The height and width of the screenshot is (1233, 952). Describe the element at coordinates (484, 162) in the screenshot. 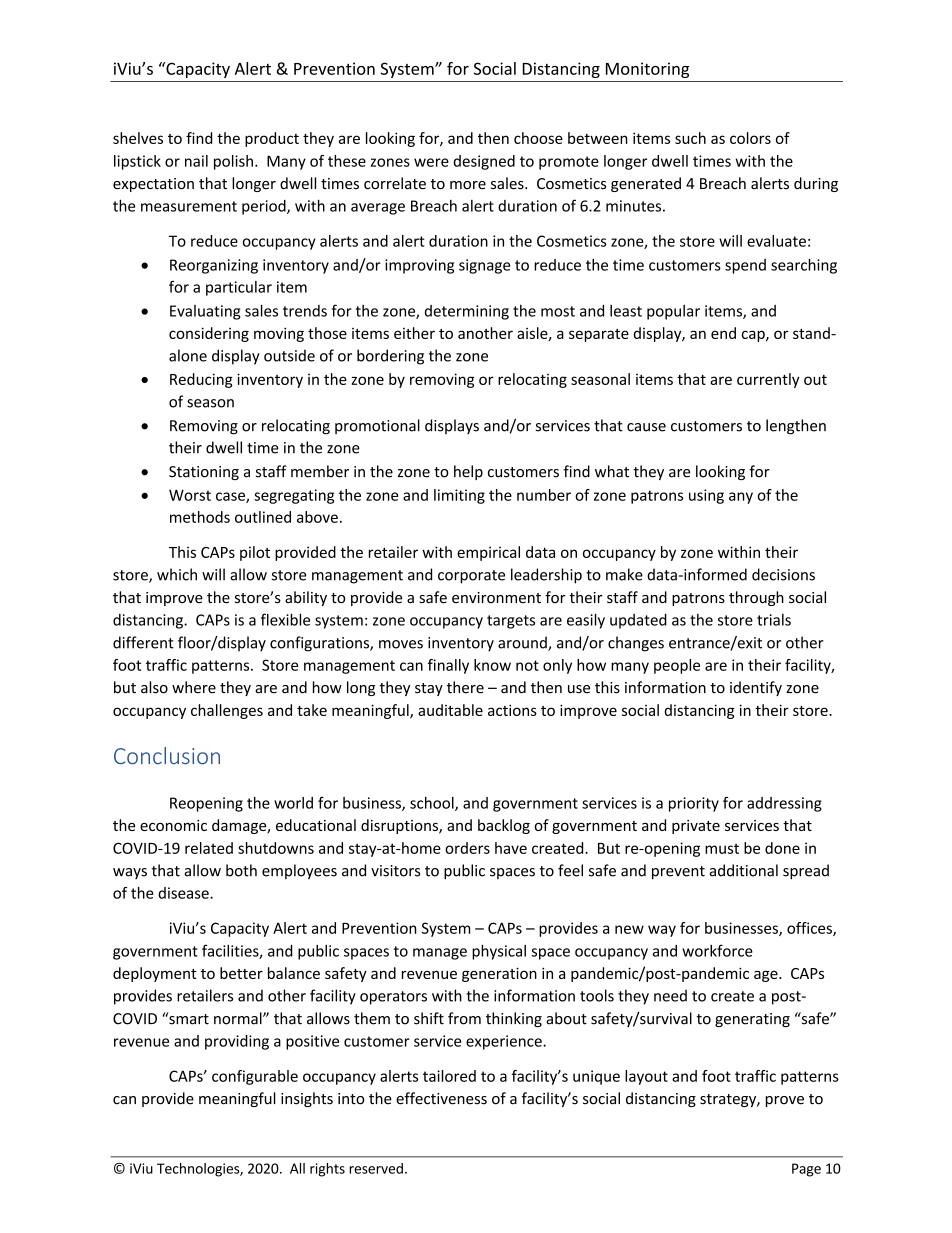

I see `designed` at that location.
